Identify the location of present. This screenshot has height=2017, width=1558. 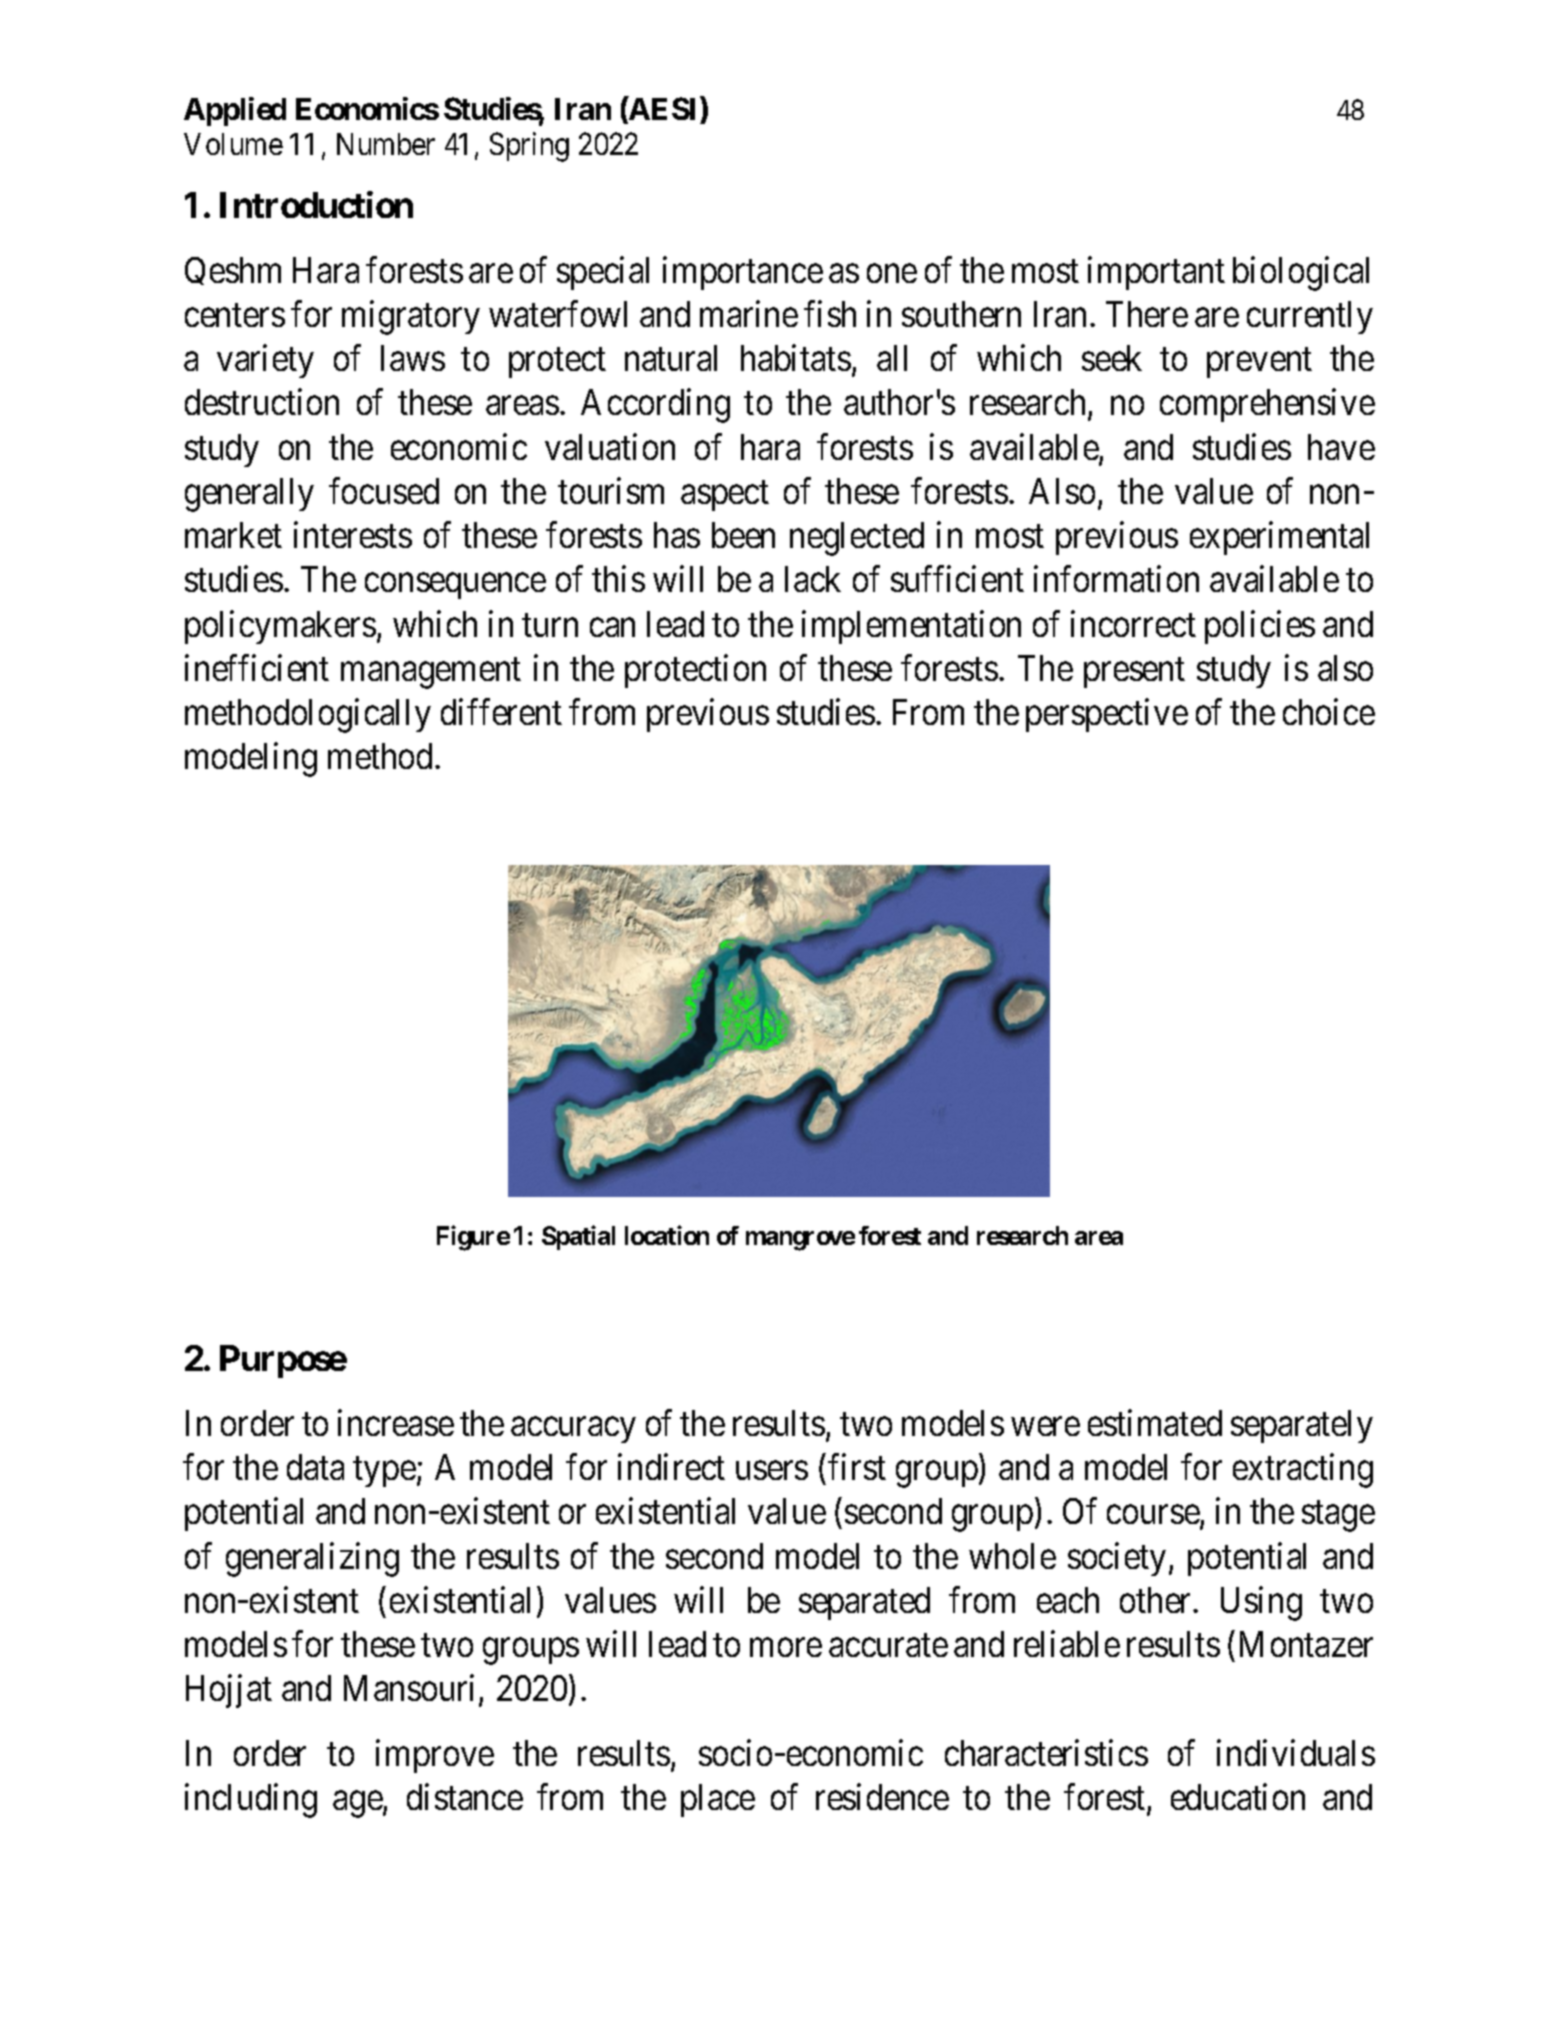
(1134, 673).
